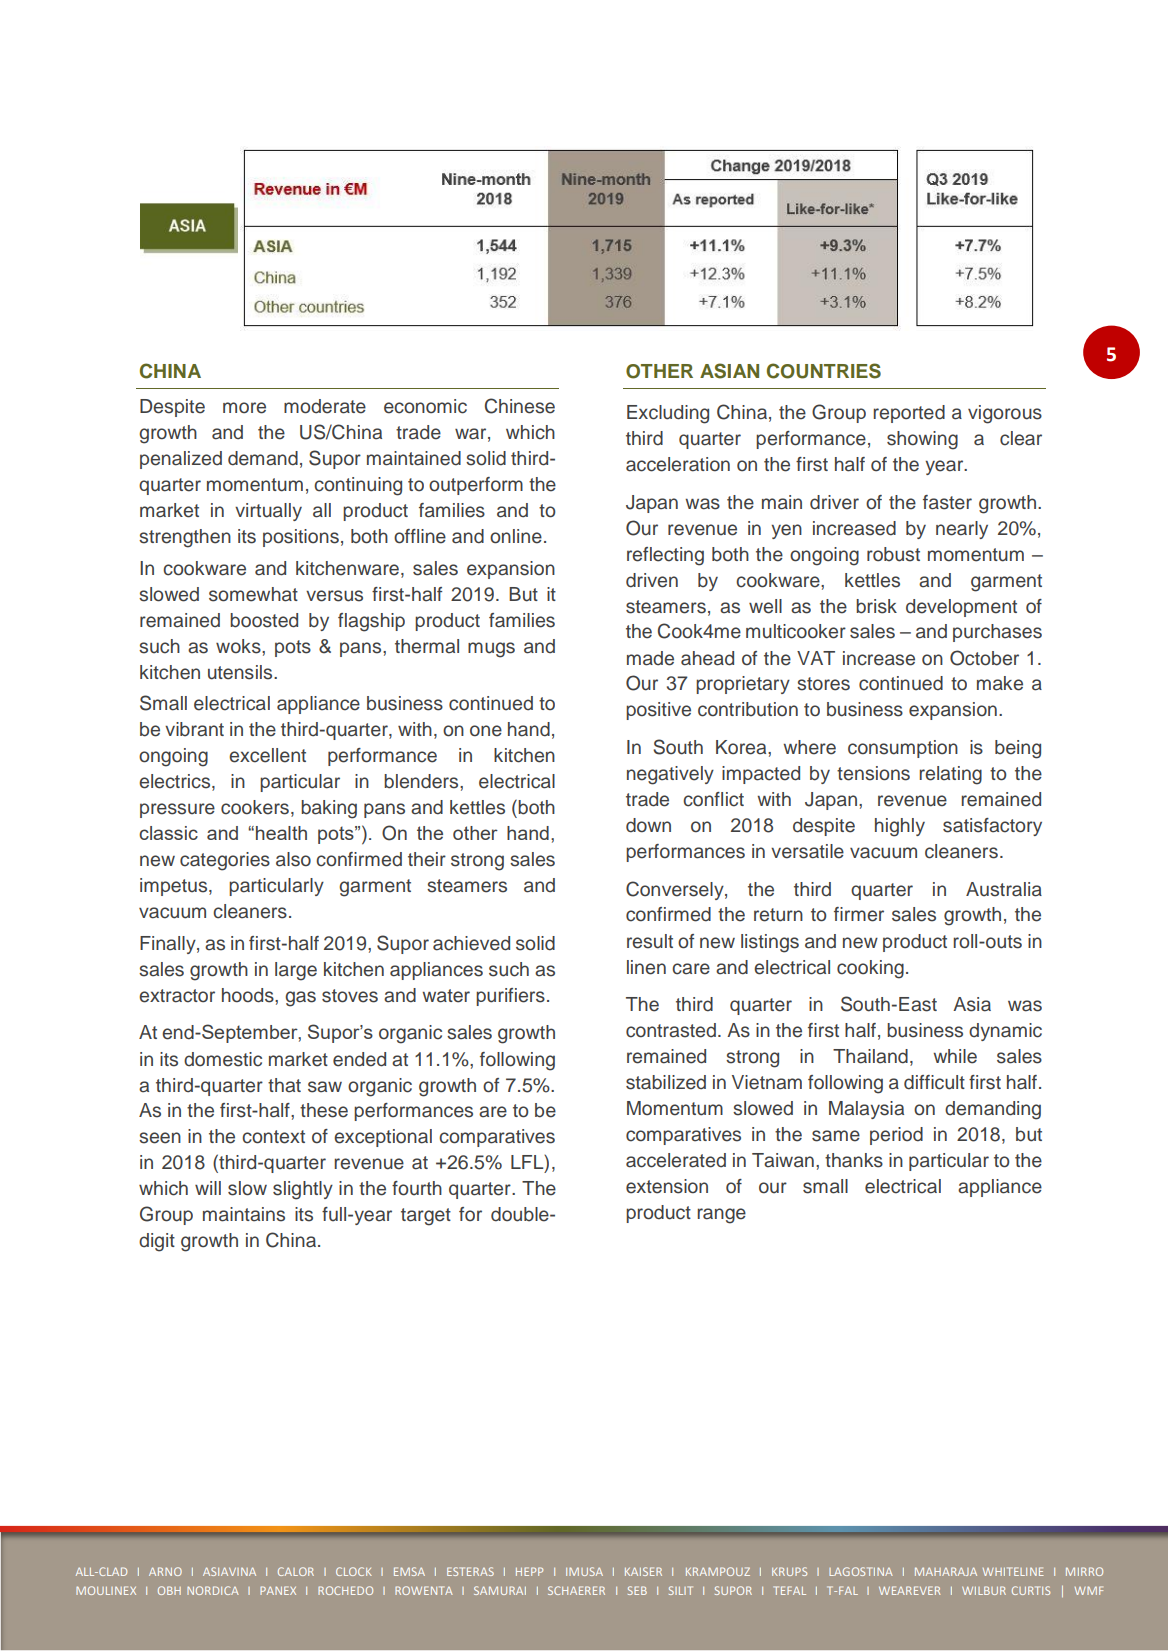 The image size is (1168, 1652). What do you see at coordinates (1005, 1032) in the screenshot?
I see `dynamic` at bounding box center [1005, 1032].
